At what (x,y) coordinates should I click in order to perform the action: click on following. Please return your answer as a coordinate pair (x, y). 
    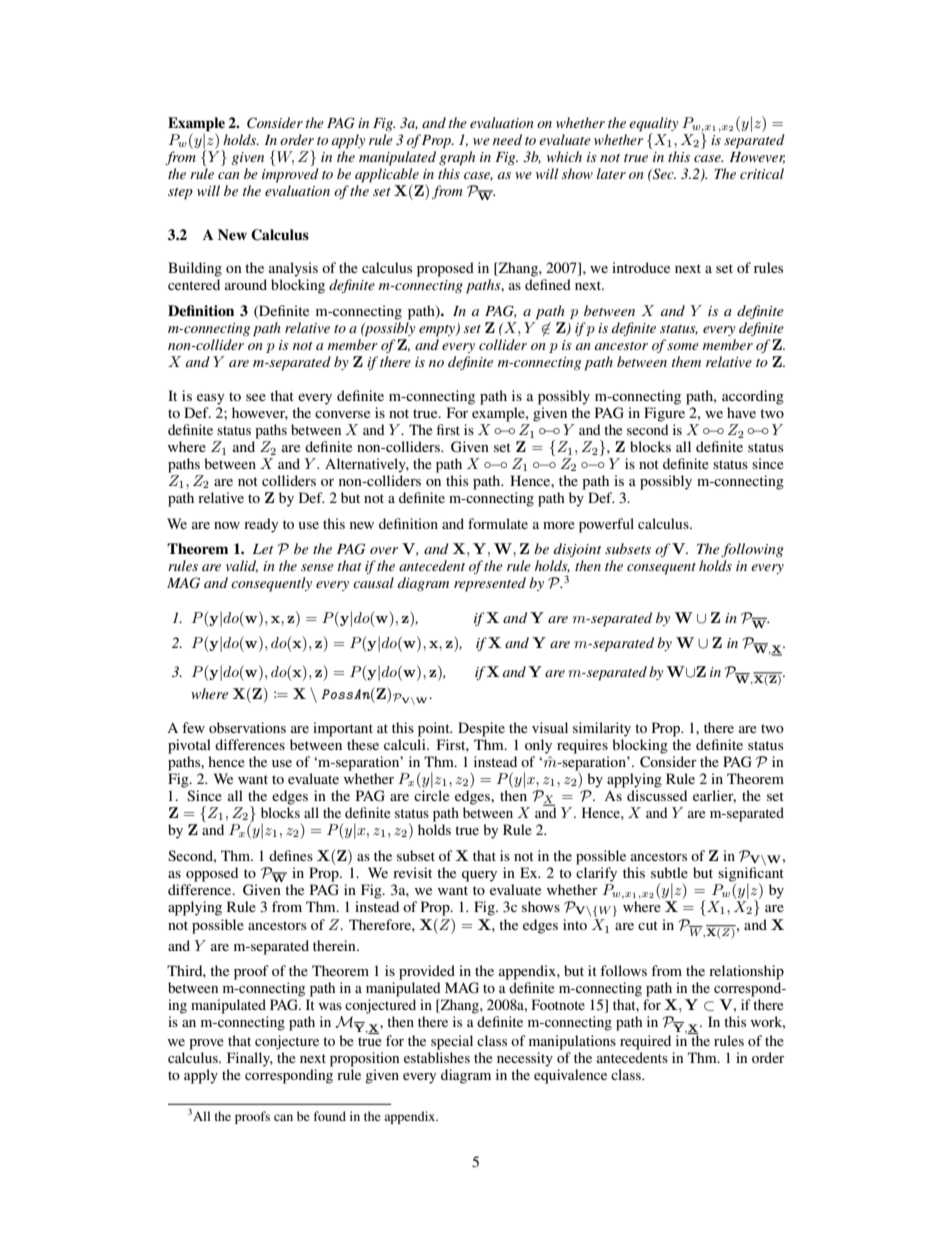
    Looking at the image, I should click on (752, 550).
